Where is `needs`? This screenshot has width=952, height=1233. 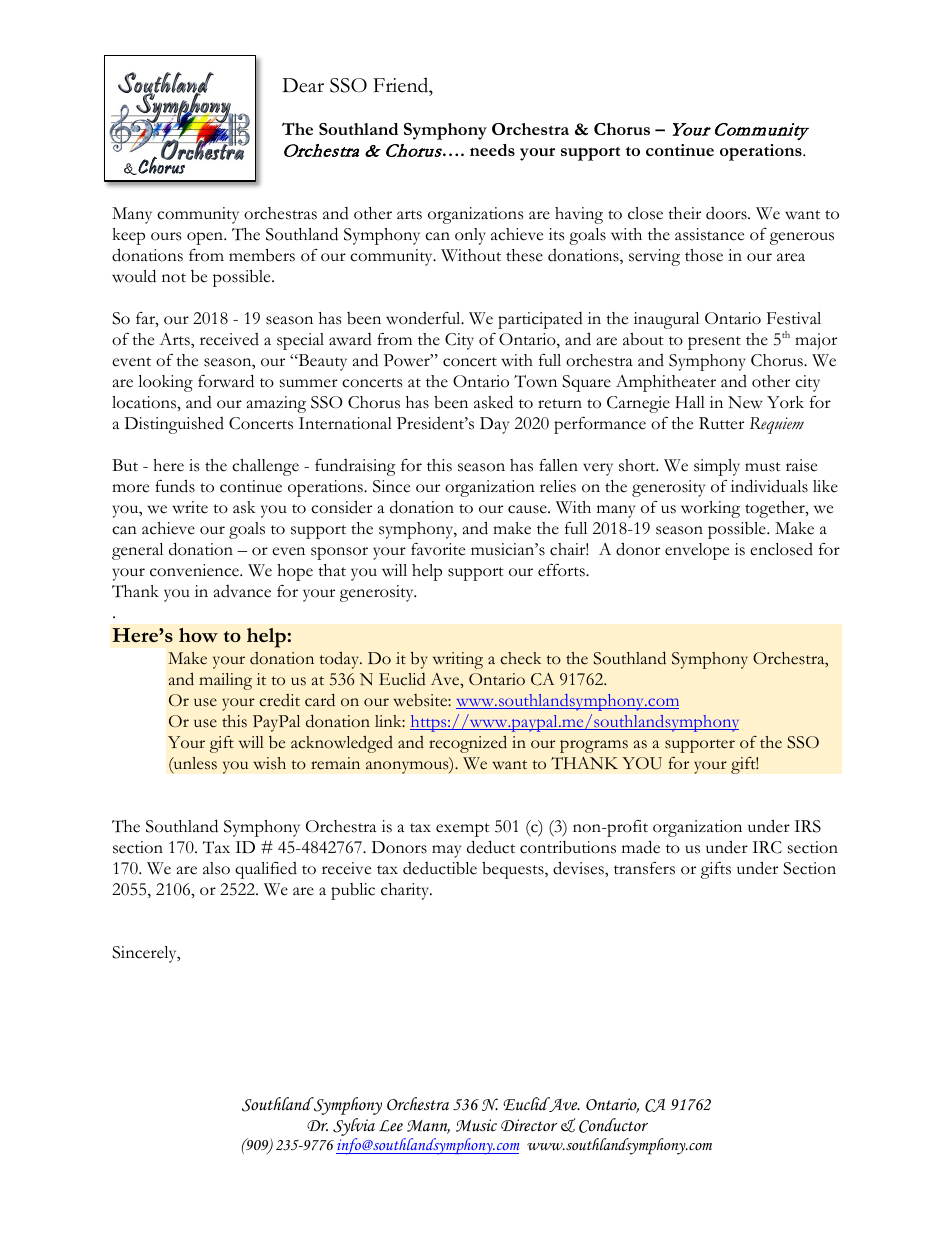 needs is located at coordinates (492, 150).
